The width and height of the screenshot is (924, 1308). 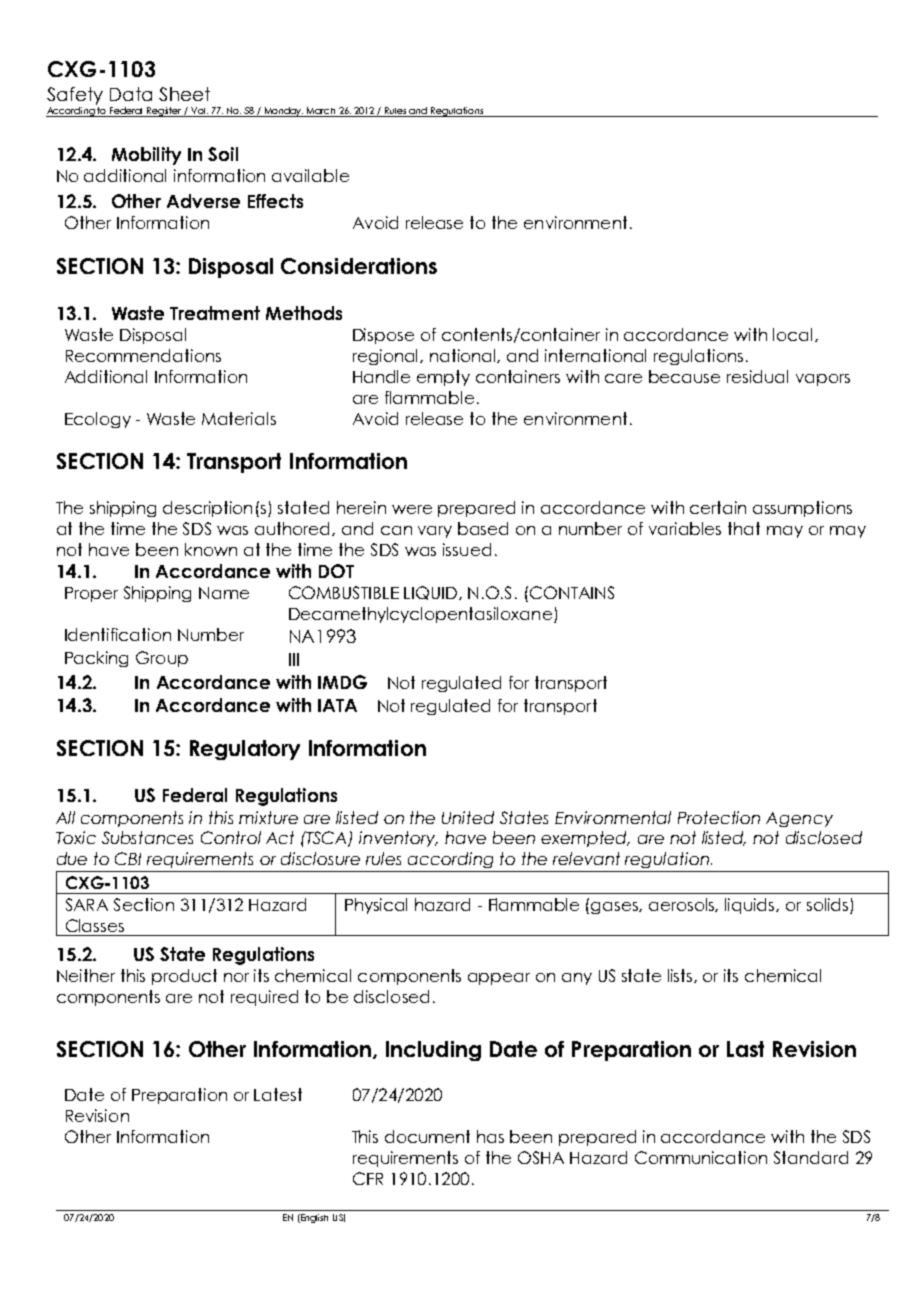 I want to click on local, so click(x=794, y=335).
